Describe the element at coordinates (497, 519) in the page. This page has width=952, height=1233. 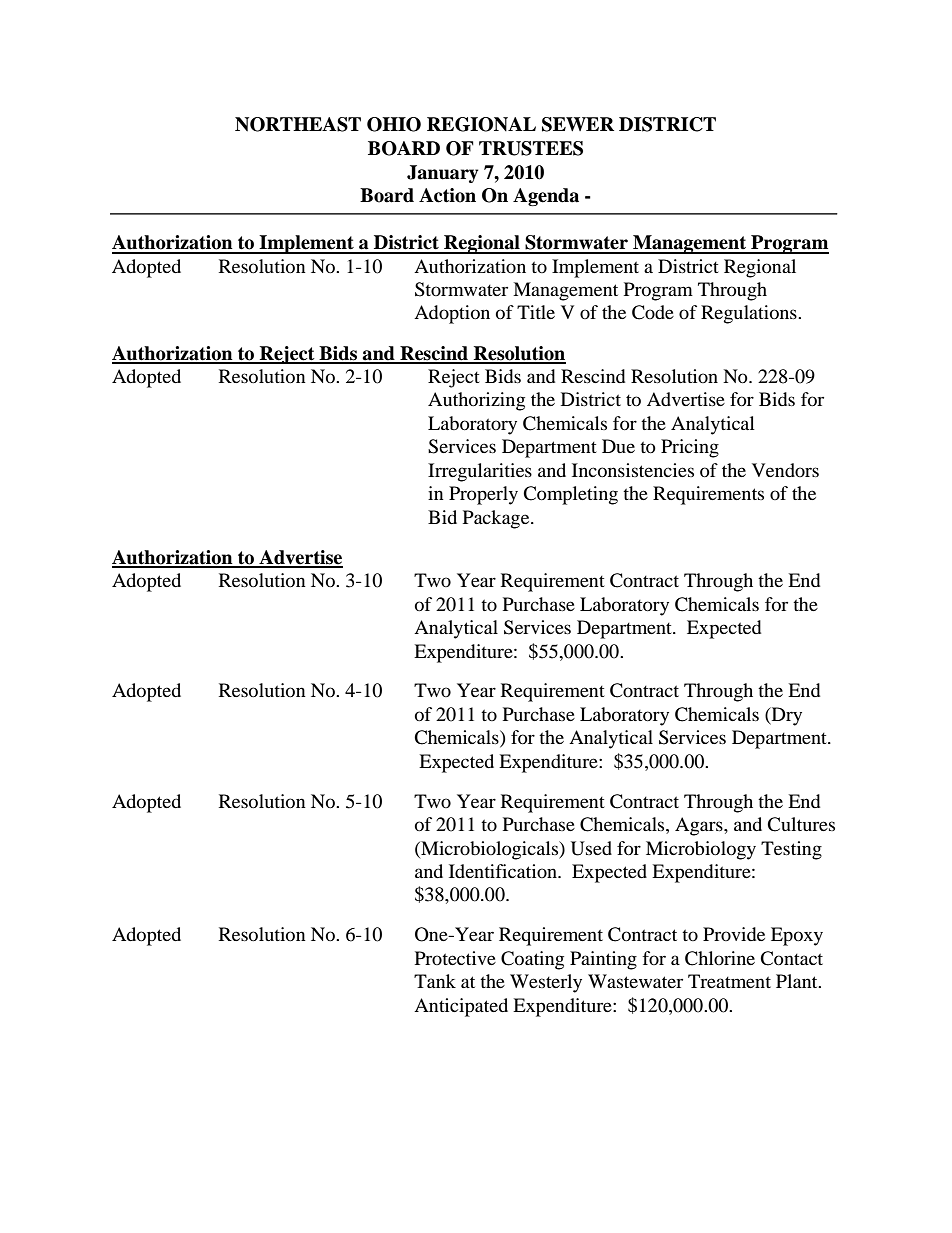
I see `Package` at that location.
